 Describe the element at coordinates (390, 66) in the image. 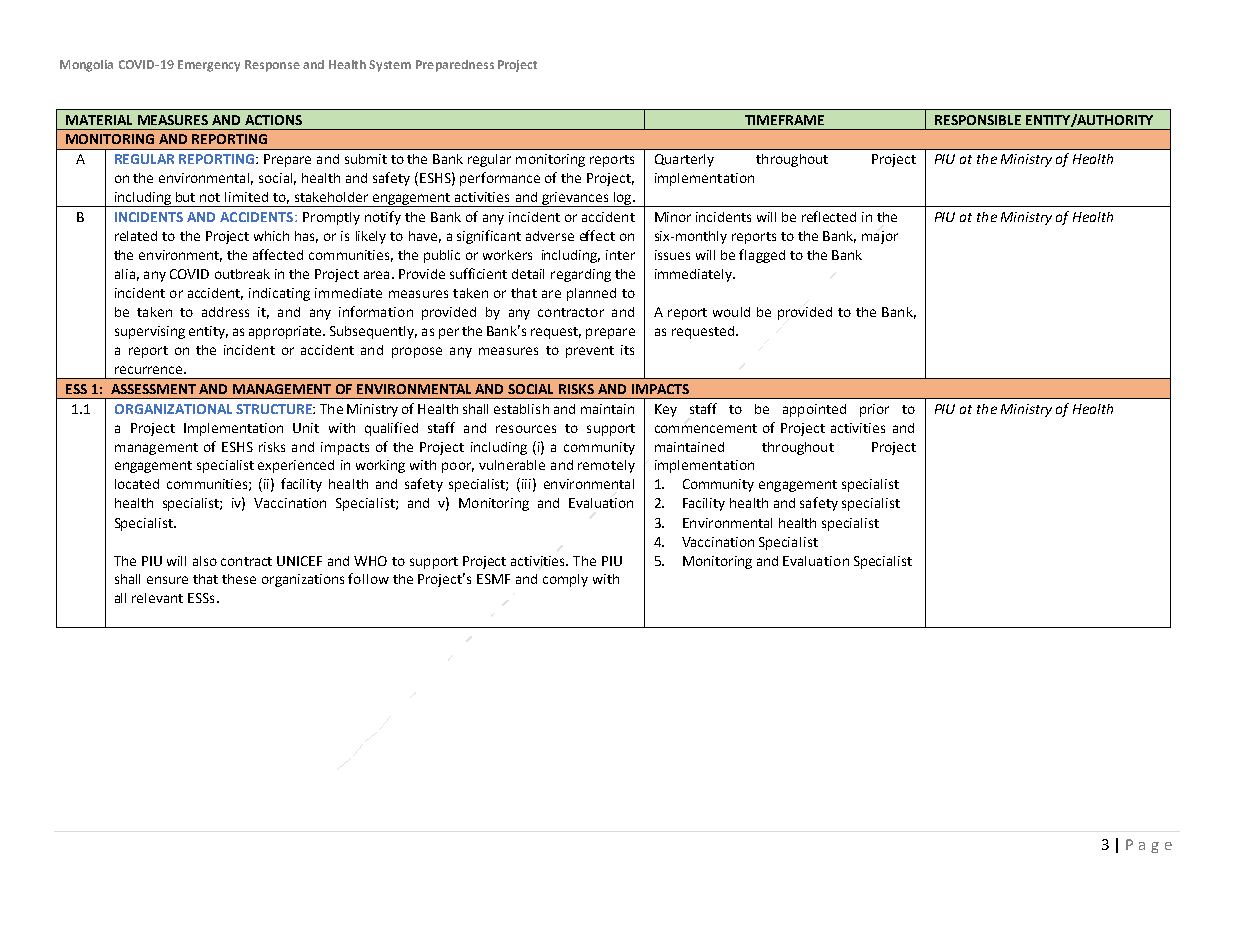

I see `System` at that location.
